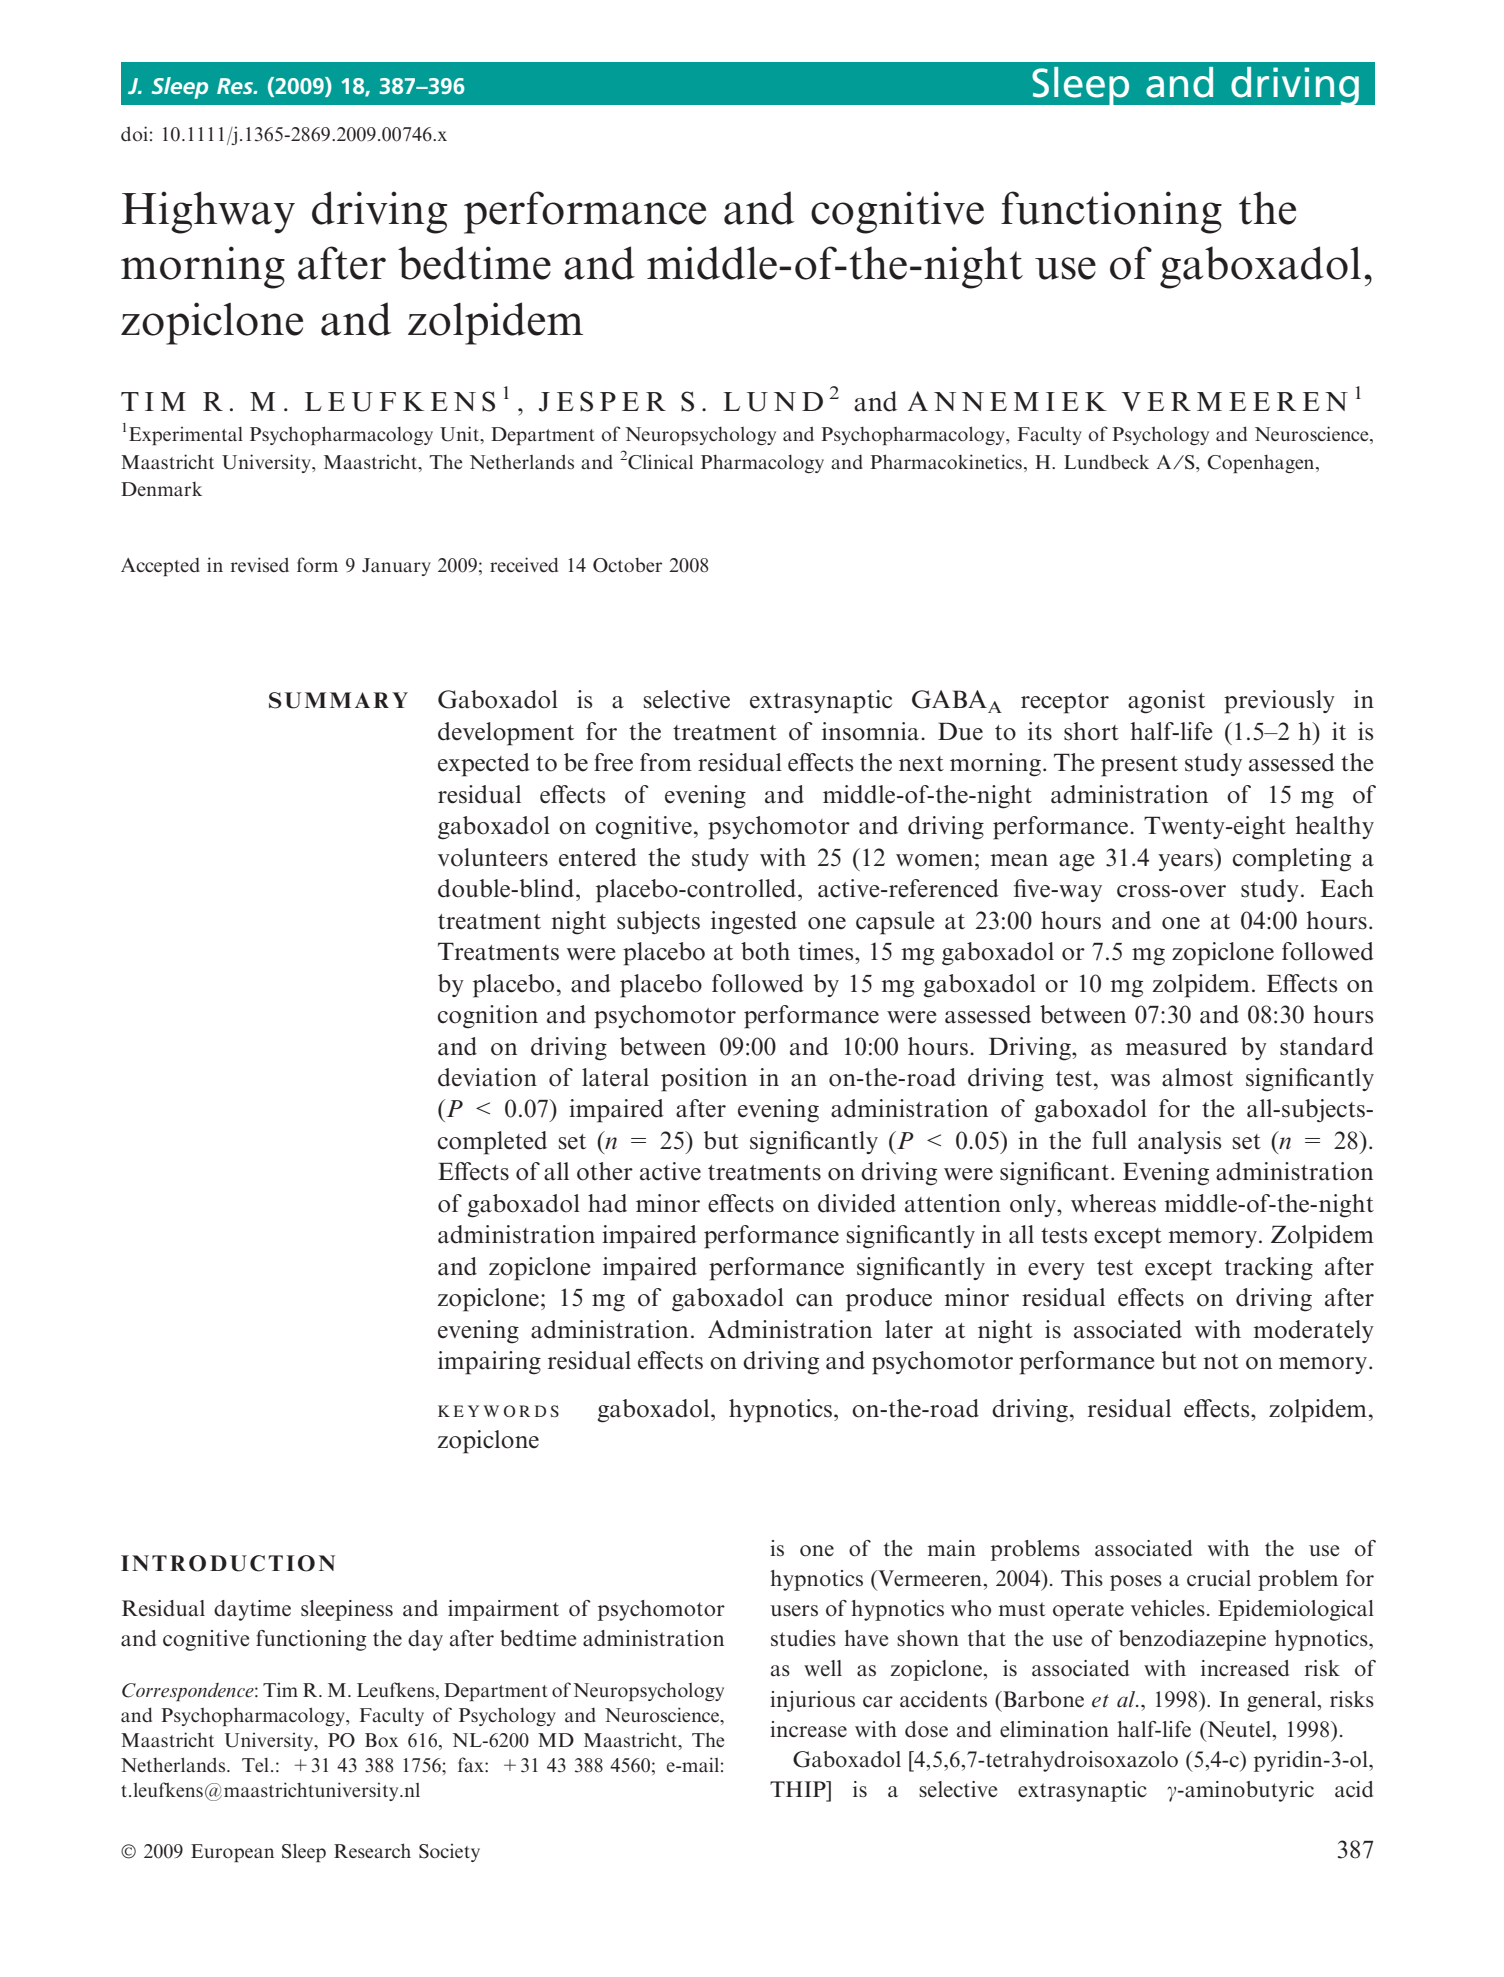 Image resolution: width=1504 pixels, height=1977 pixels. What do you see at coordinates (627, 565) in the screenshot?
I see `October` at bounding box center [627, 565].
